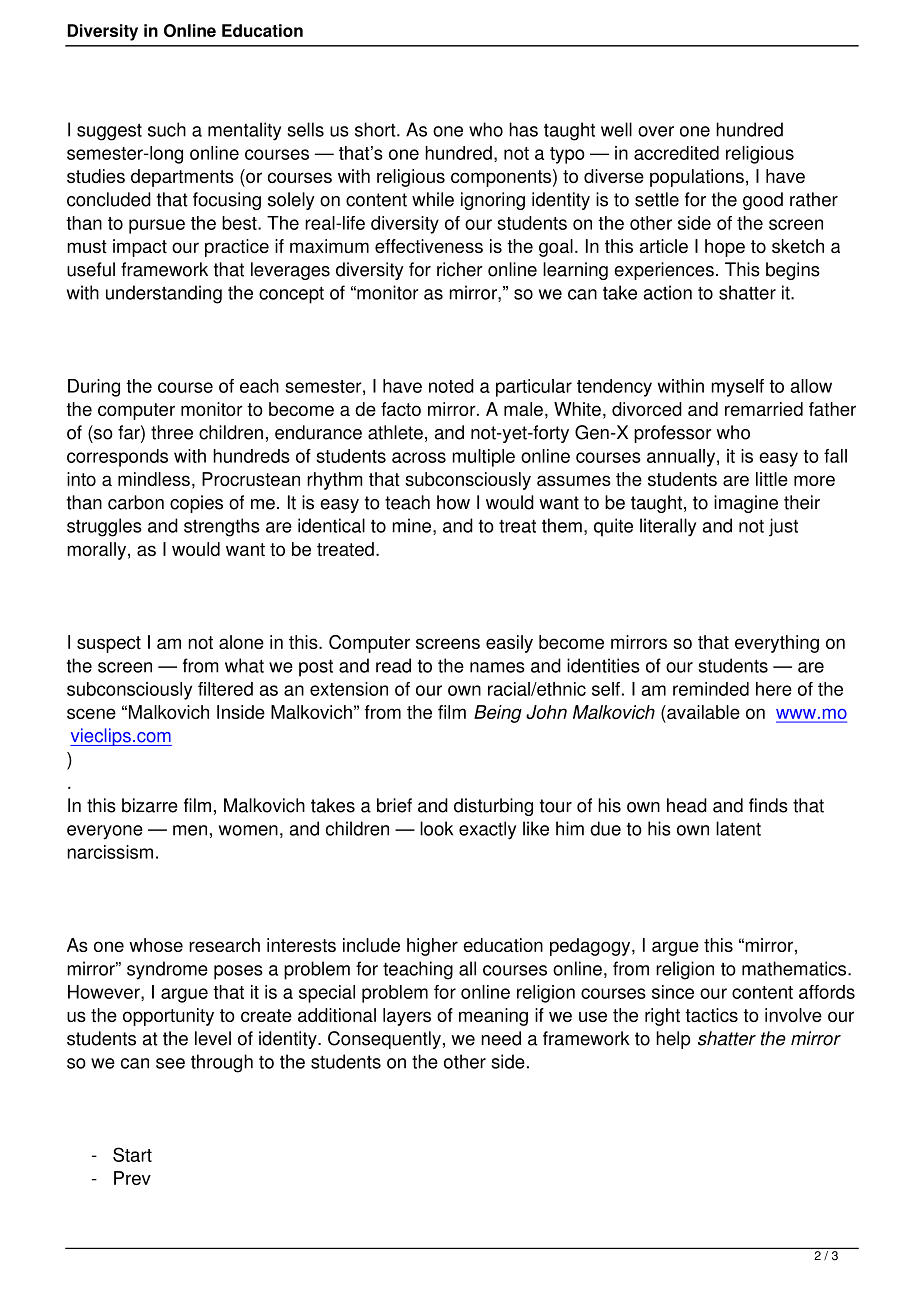 This screenshot has width=924, height=1308. Describe the element at coordinates (132, 1154) in the screenshot. I see `Start` at that location.
